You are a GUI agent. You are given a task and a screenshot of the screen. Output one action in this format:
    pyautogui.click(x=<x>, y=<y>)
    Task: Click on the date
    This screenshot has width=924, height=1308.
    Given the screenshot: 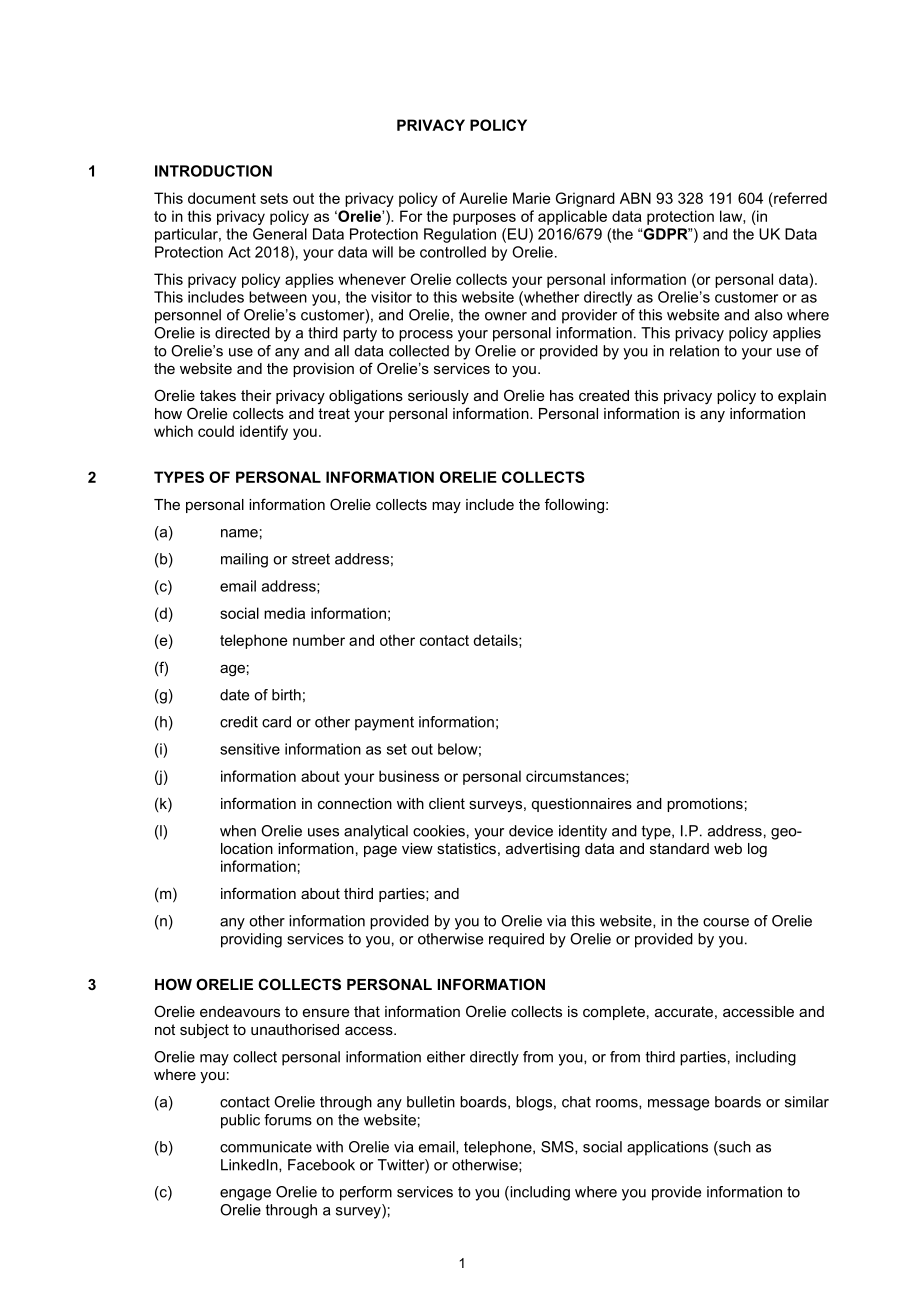 What is the action you would take?
    pyautogui.click(x=234, y=695)
